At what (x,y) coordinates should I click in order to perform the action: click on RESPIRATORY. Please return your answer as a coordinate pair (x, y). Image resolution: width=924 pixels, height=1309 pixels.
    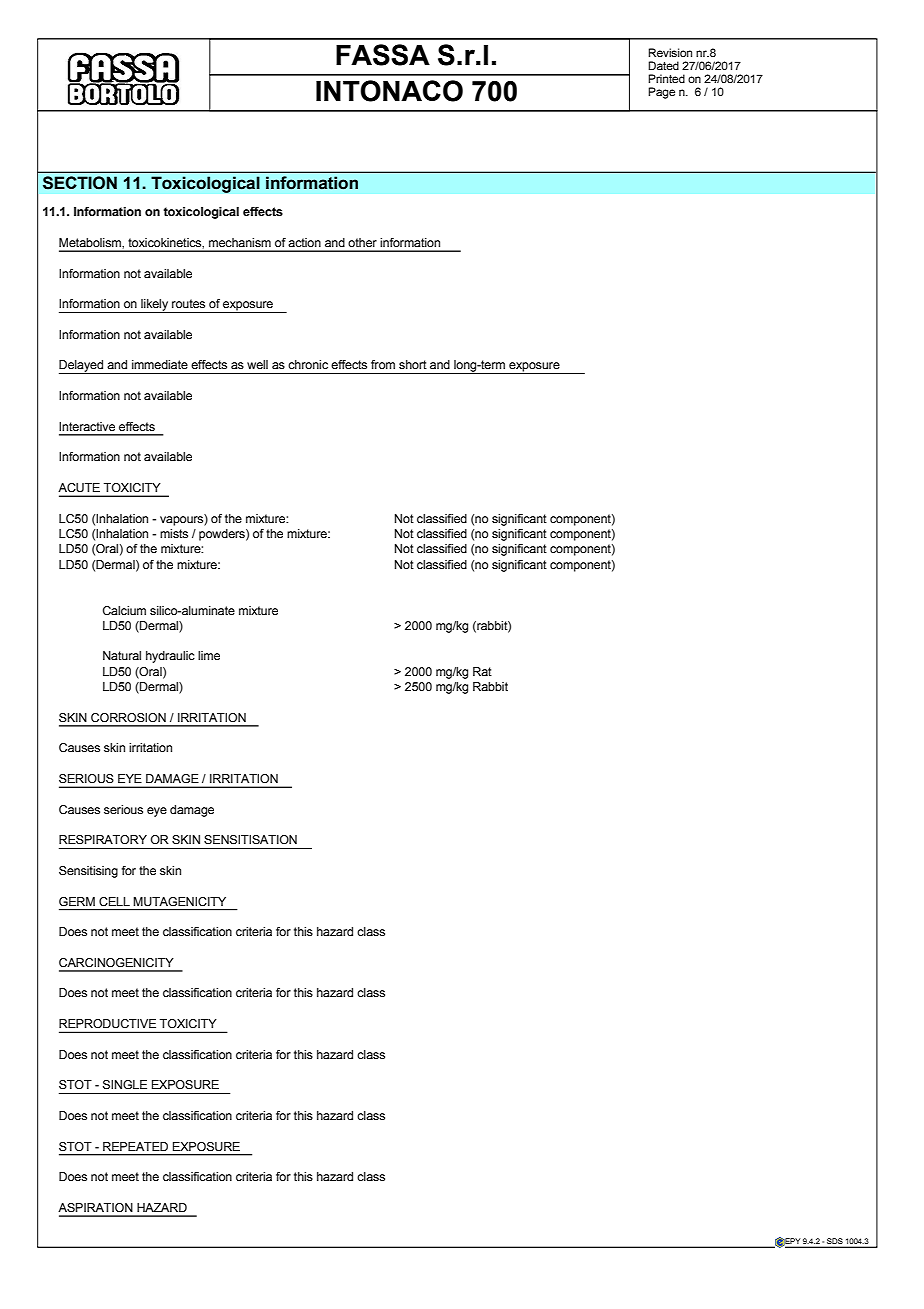
    Looking at the image, I should click on (103, 839).
